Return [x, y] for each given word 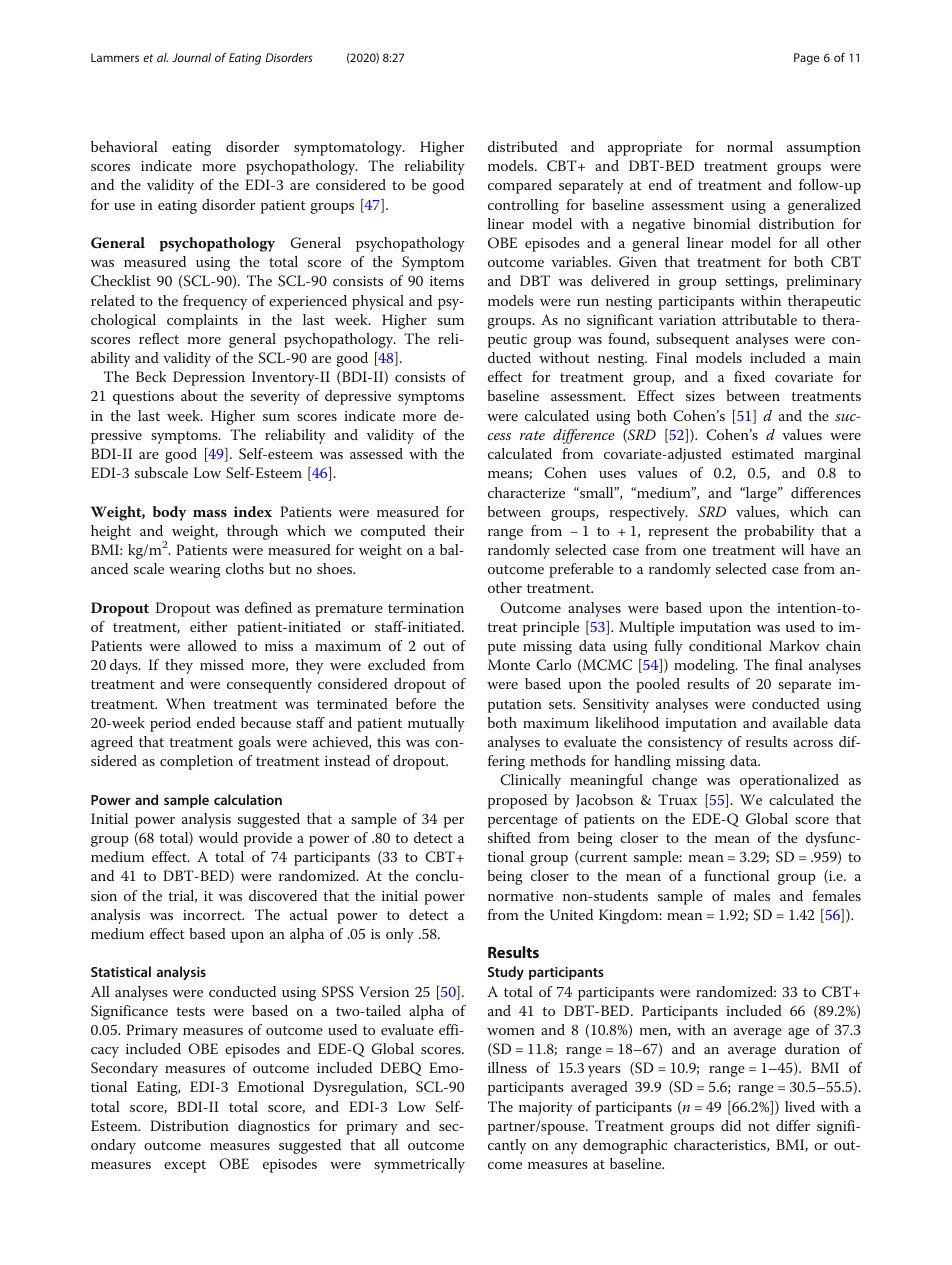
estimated [763, 453]
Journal [191, 57]
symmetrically [419, 1165]
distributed [523, 146]
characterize [526, 492]
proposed [517, 801]
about [199, 395]
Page [806, 59]
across [813, 743]
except [185, 1166]
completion [196, 762]
